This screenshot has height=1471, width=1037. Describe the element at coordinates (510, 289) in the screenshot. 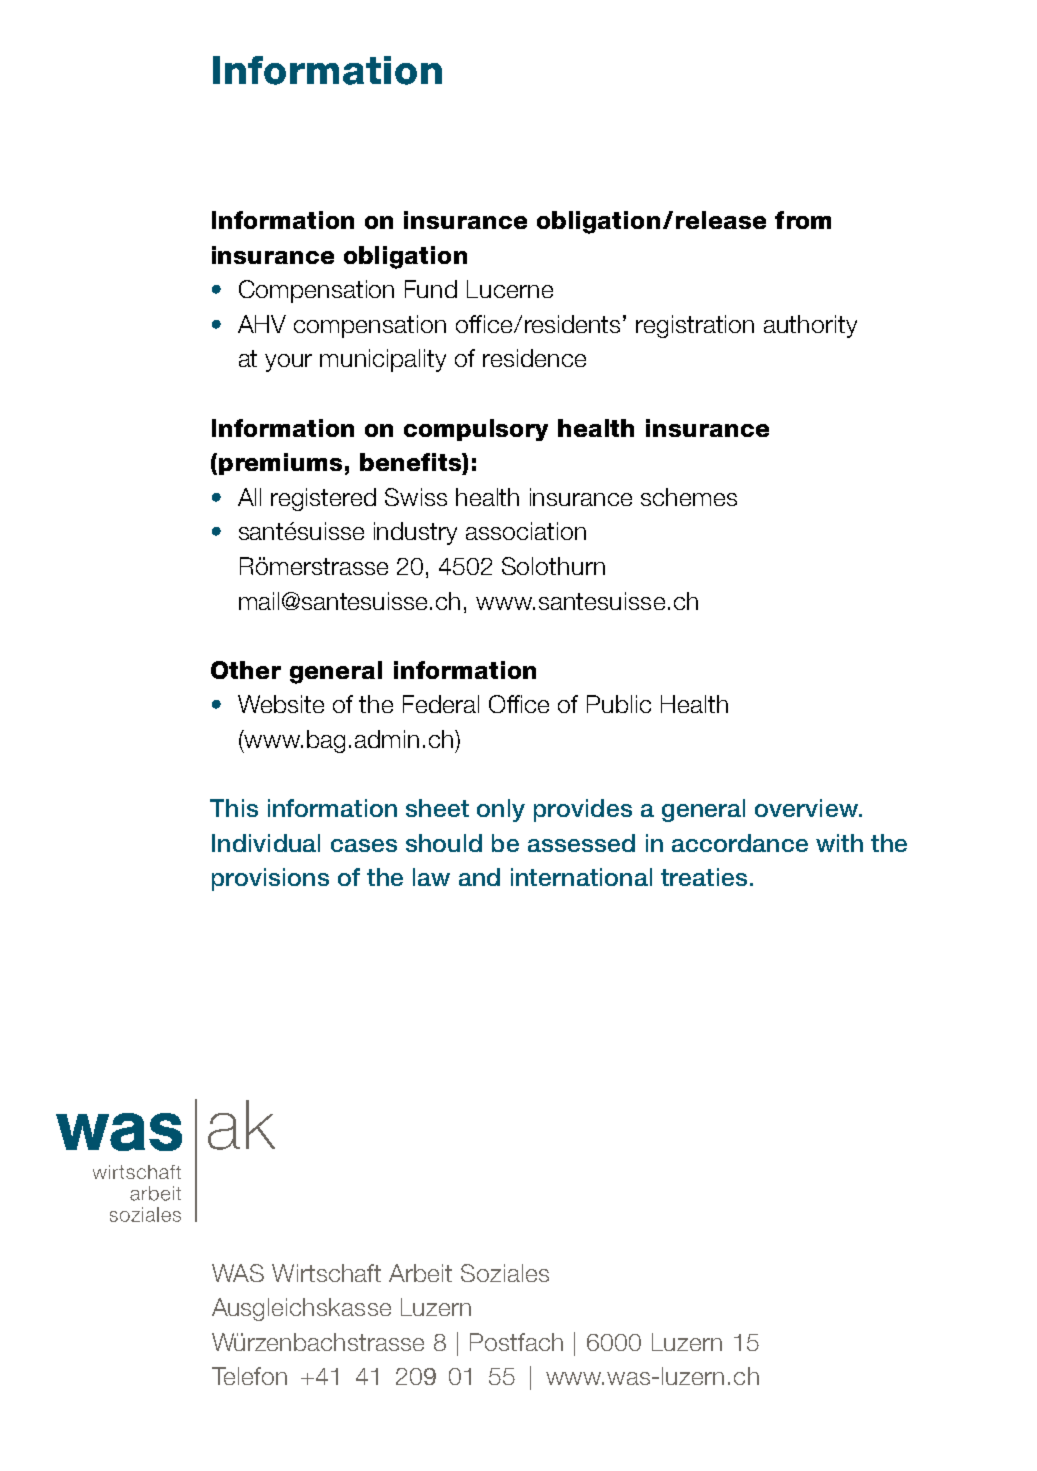

I see `Lucerne` at that location.
